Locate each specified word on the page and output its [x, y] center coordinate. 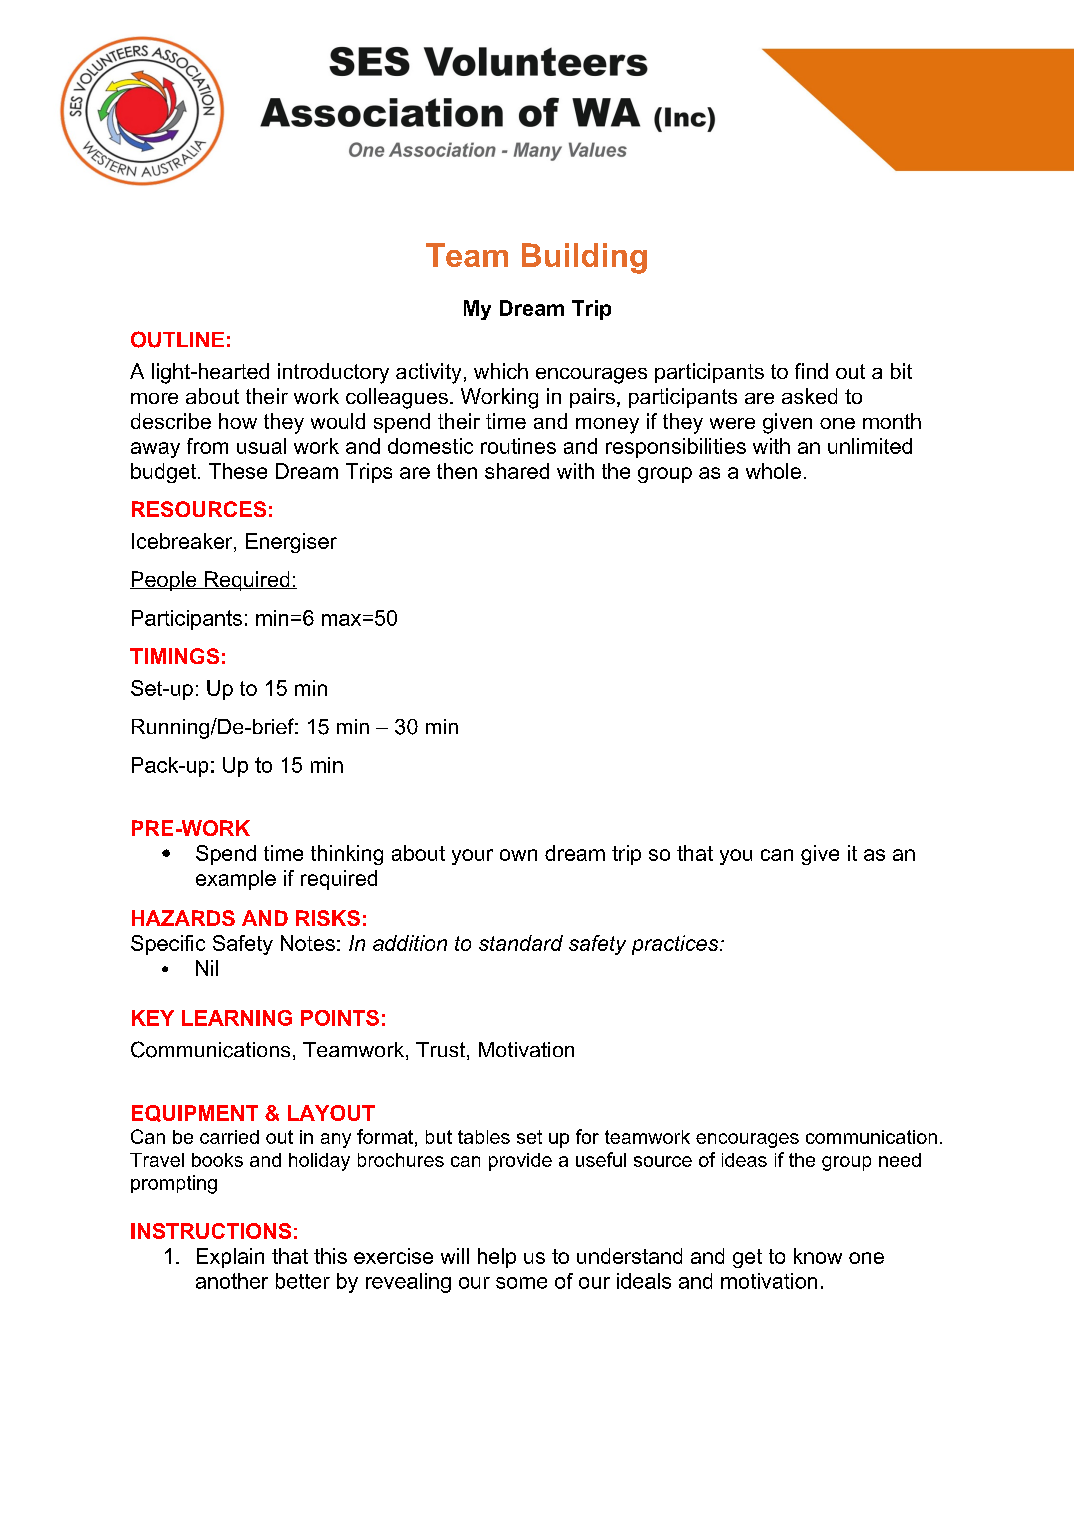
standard [521, 943]
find [811, 371]
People [164, 581]
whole [773, 471]
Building [584, 258]
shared [517, 471]
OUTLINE [177, 339]
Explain [230, 1258]
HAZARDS [183, 918]
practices [676, 945]
